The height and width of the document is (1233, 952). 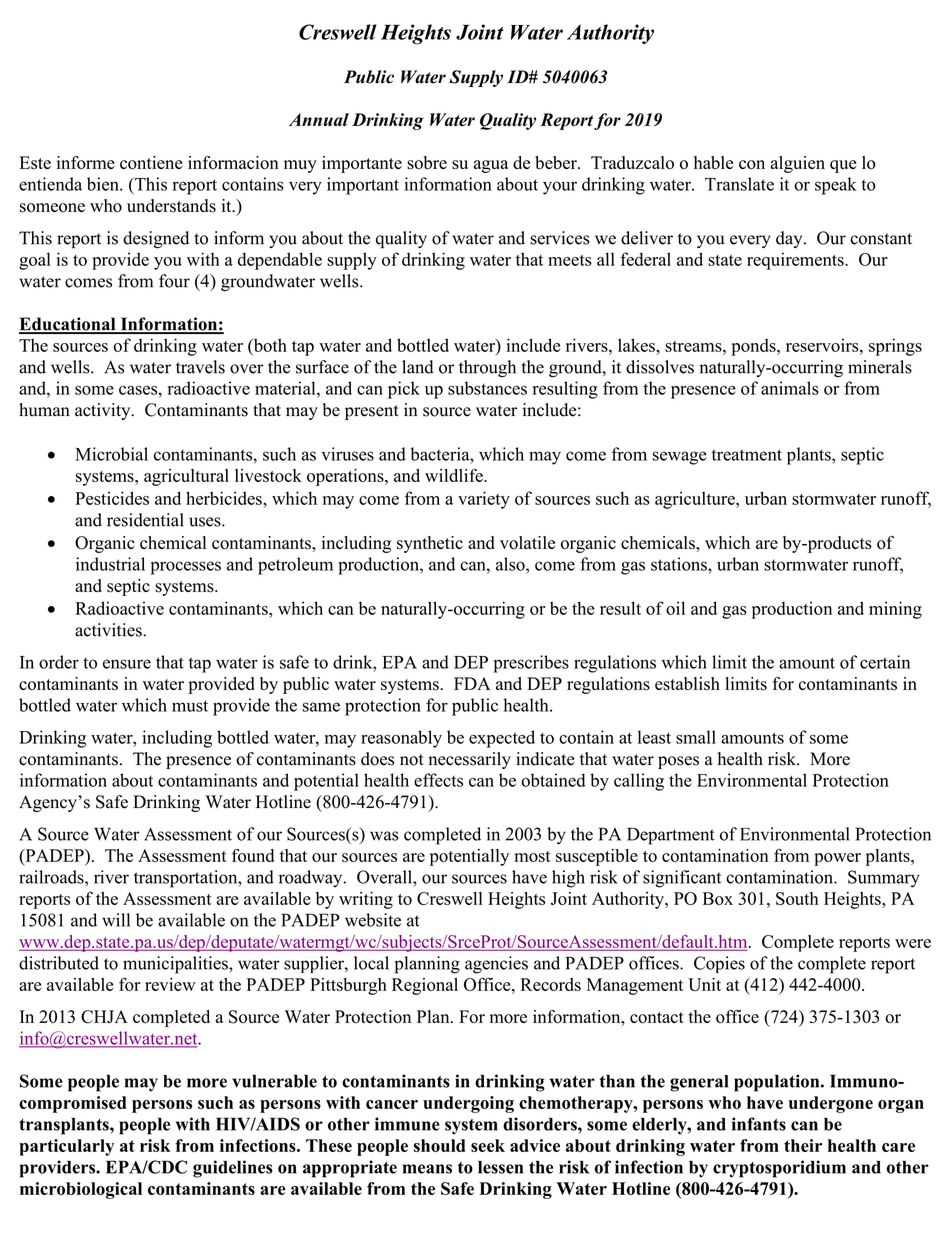 What do you see at coordinates (798, 164) in the document?
I see `alguien` at bounding box center [798, 164].
